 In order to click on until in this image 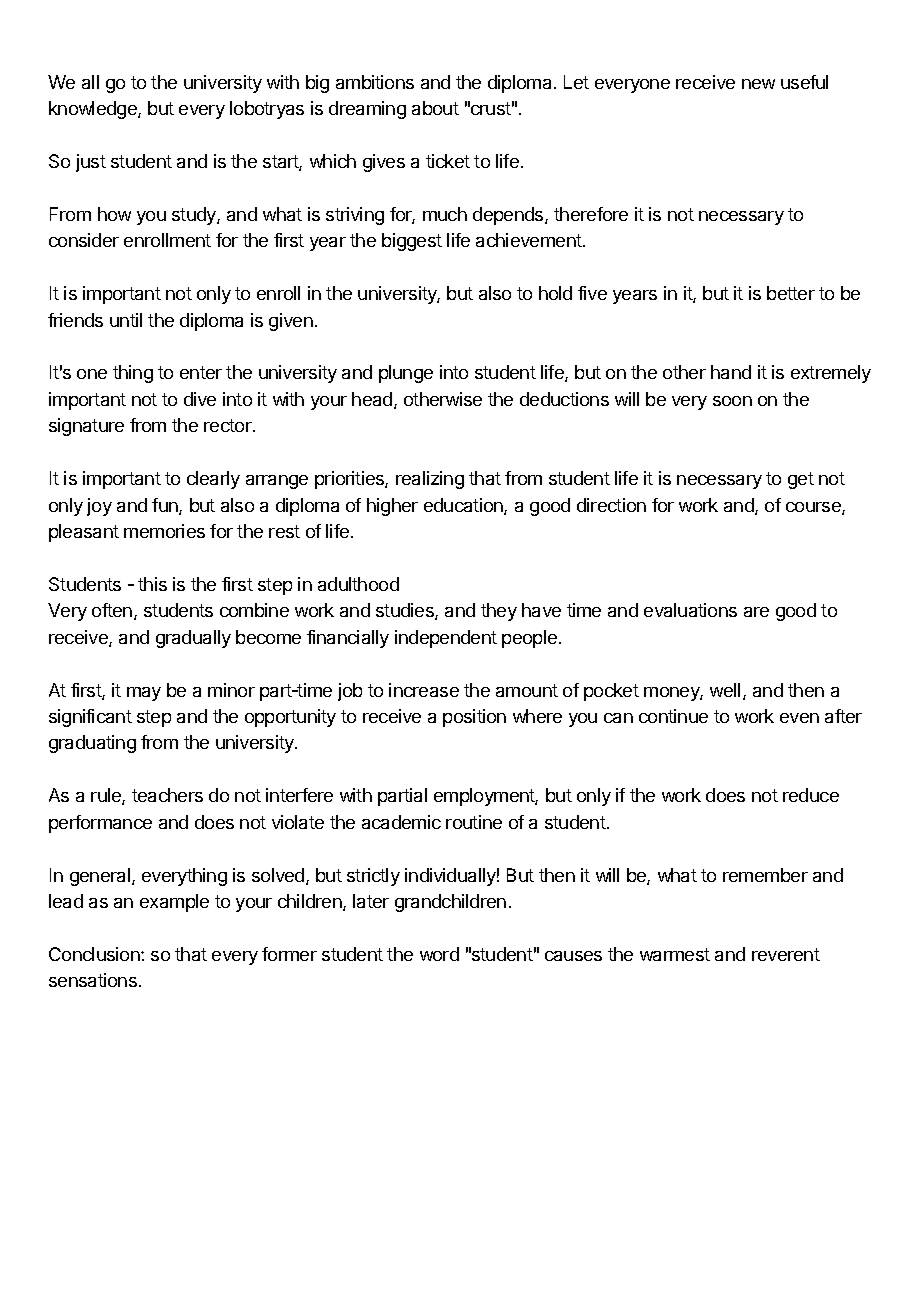, I will do `click(126, 320)`.
